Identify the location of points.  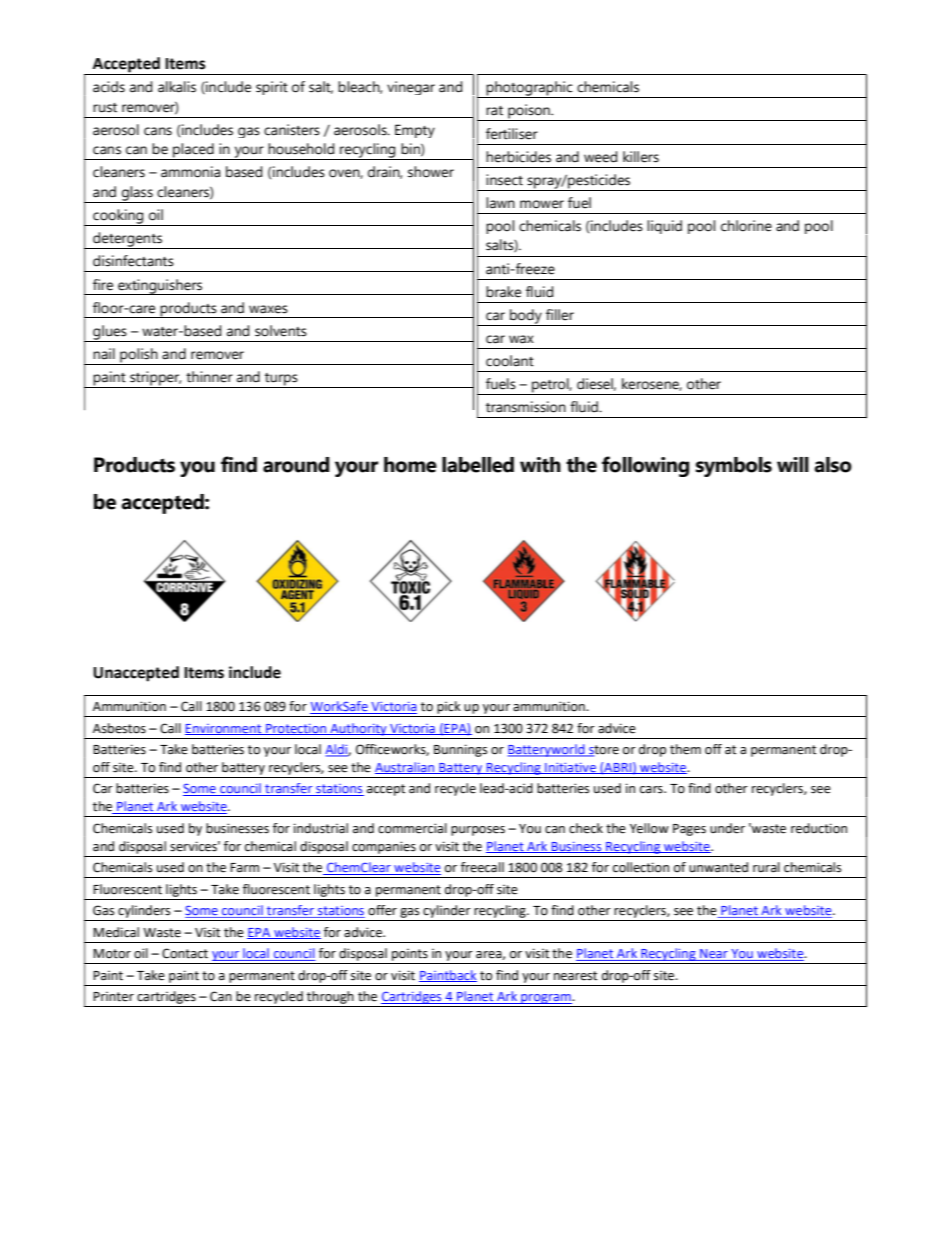
(410, 955).
